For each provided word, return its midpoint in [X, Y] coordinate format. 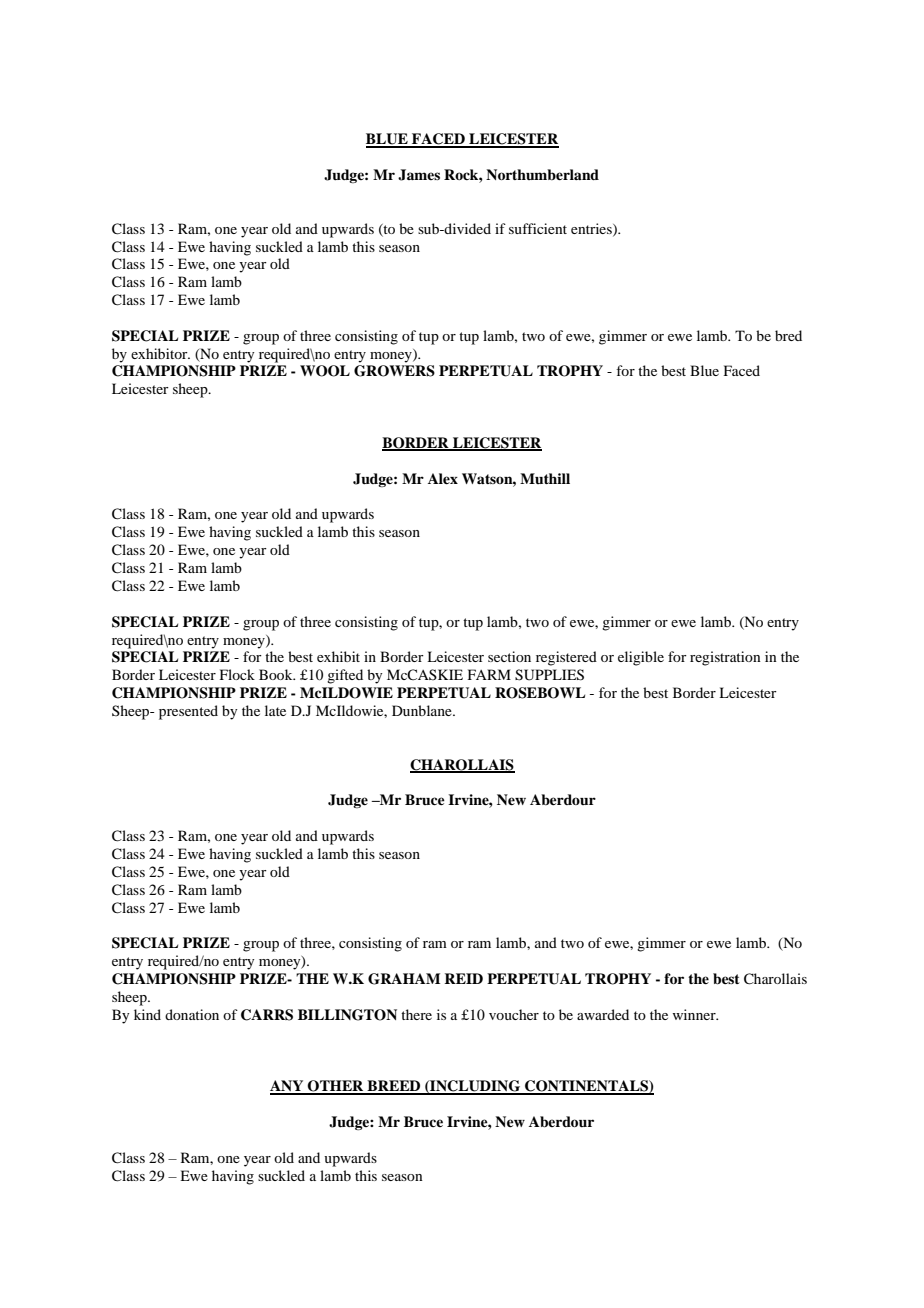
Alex [443, 478]
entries [592, 229]
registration [725, 658]
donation [192, 1014]
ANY [288, 1087]
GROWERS [394, 371]
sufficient [538, 228]
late [275, 710]
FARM [489, 674]
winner [695, 1014]
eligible [641, 658]
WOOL [325, 371]
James [419, 175]
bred [788, 335]
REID [463, 978]
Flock [237, 674]
